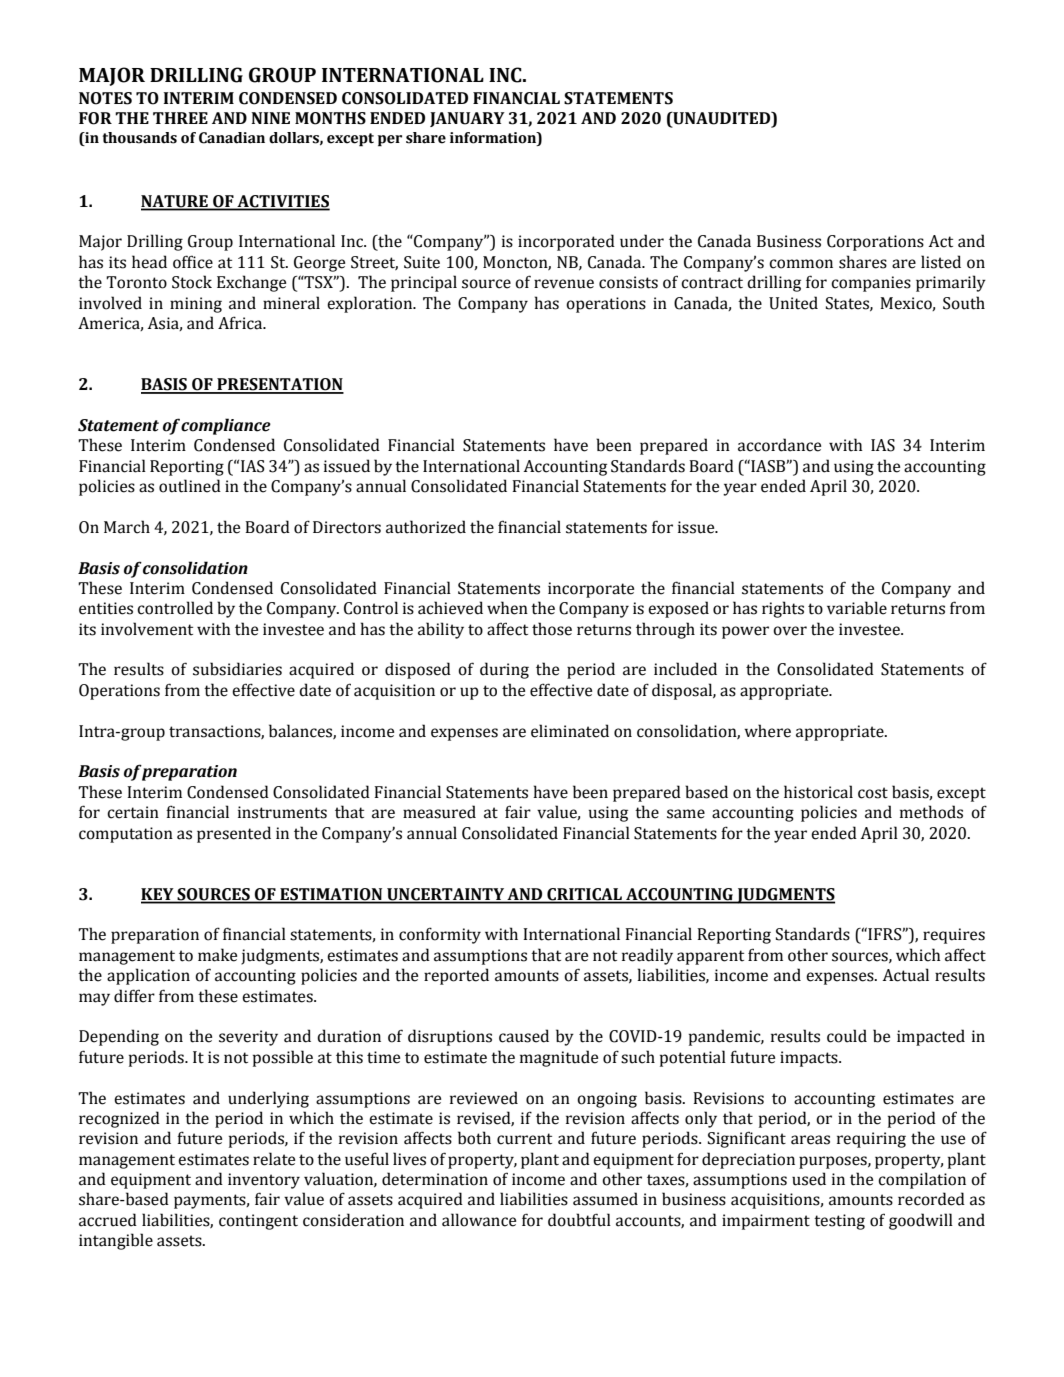  What do you see at coordinates (190, 486) in the screenshot?
I see `outlined` at bounding box center [190, 486].
